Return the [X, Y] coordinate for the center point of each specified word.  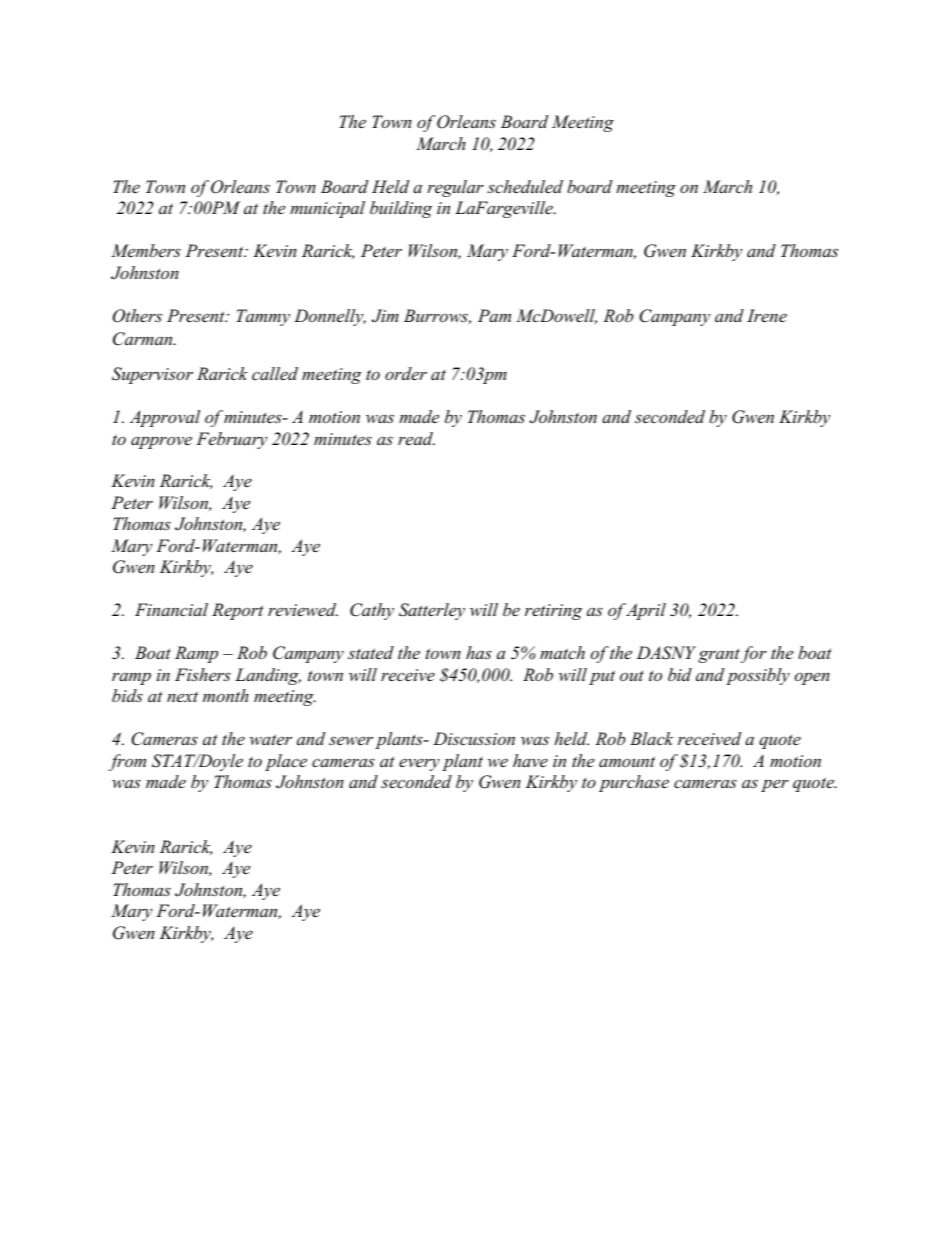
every [419, 764]
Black [651, 738]
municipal [327, 209]
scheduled [525, 186]
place [286, 762]
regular [455, 188]
